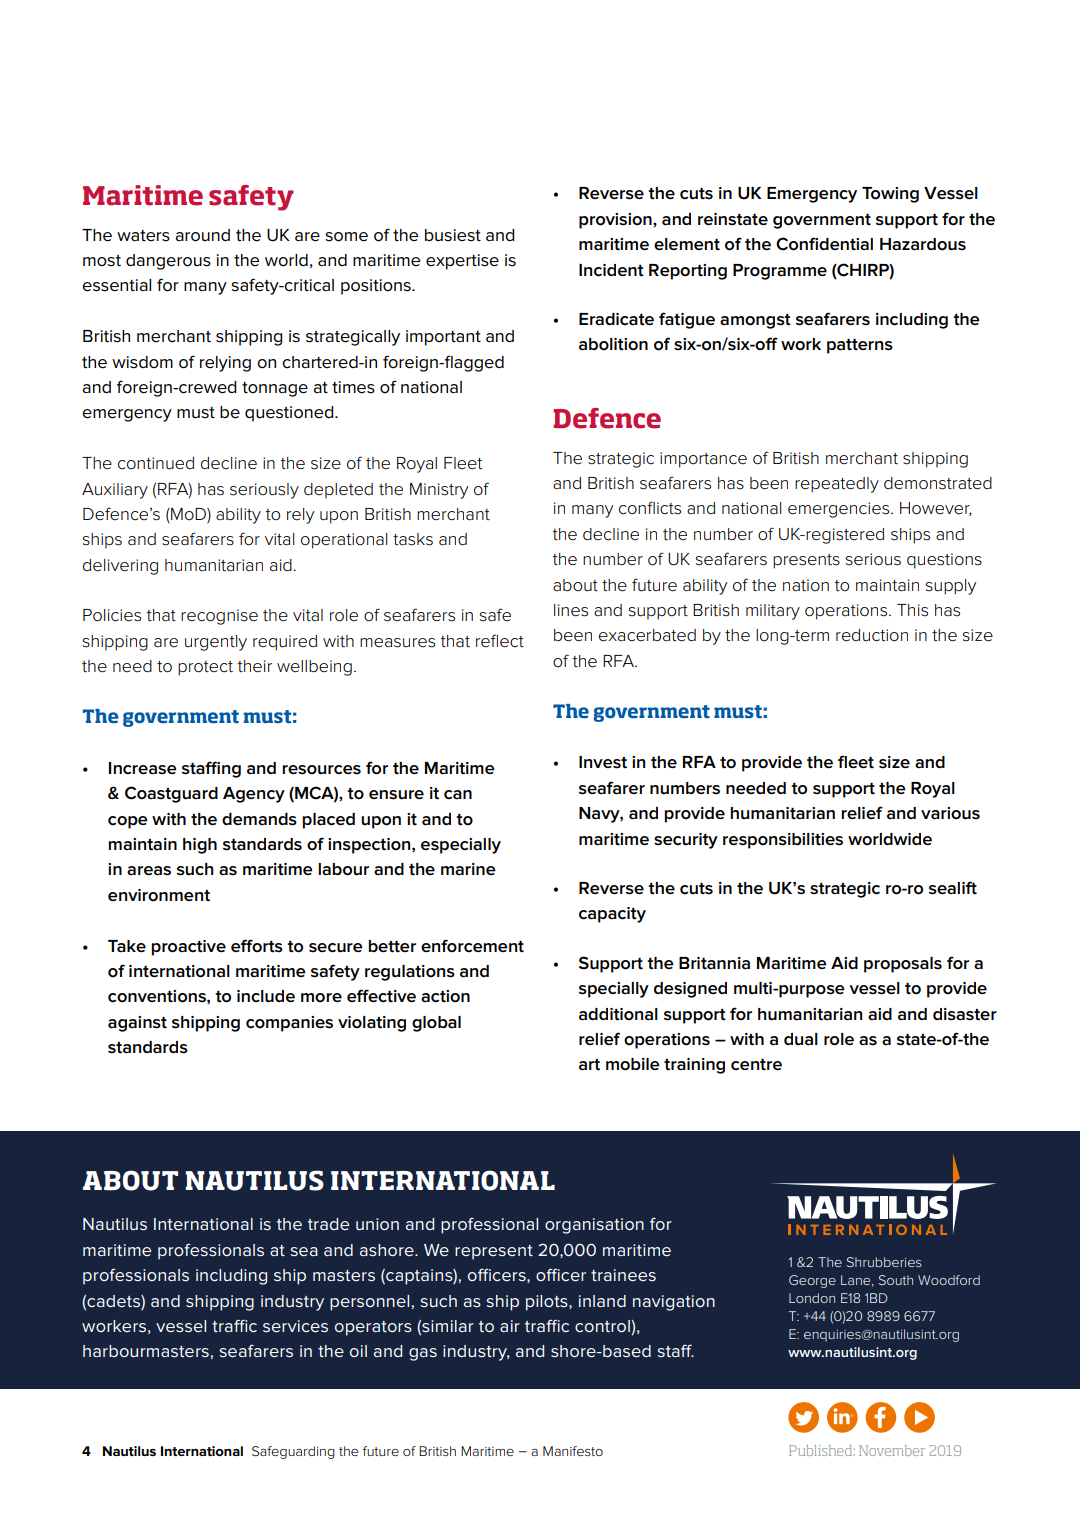 This image has width=1080, height=1527. I want to click on Confidential, so click(824, 244).
